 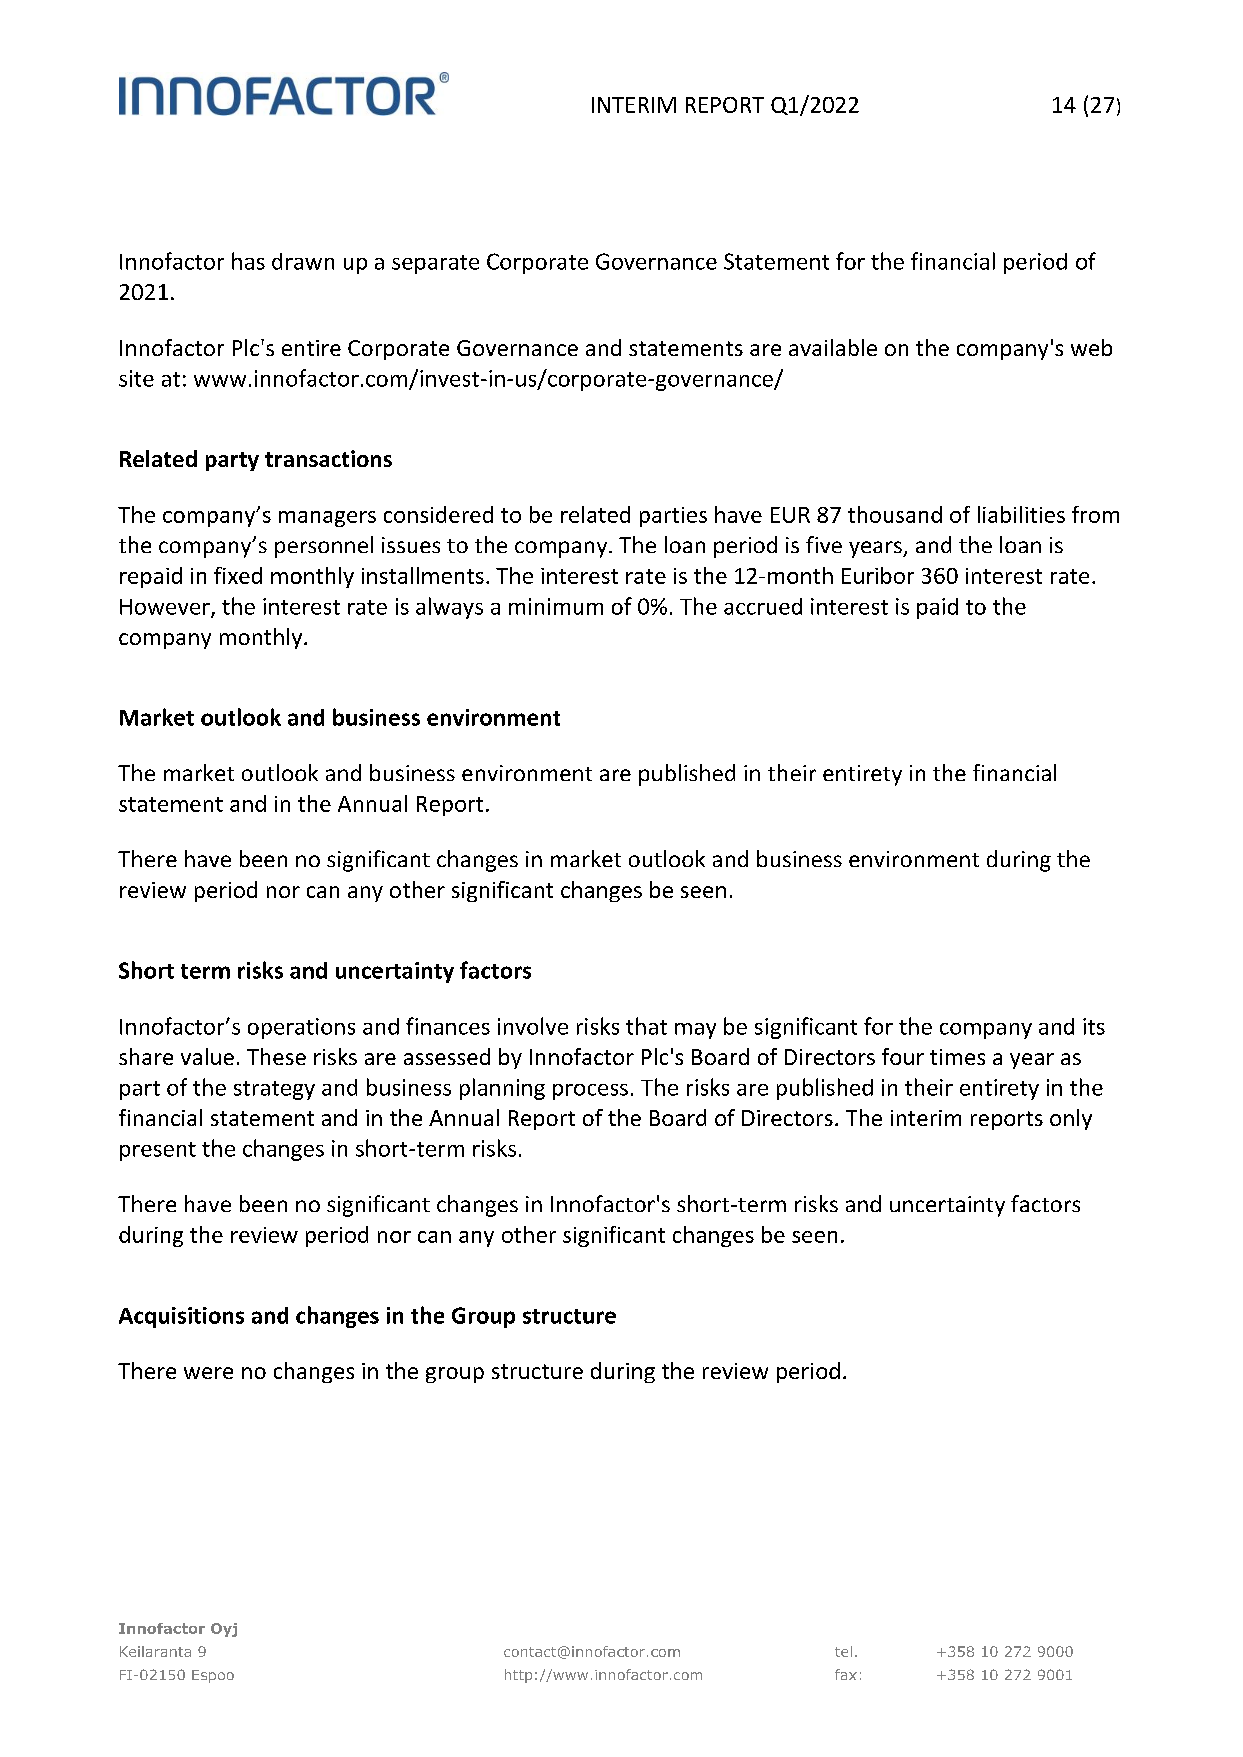 I want to click on were, so click(x=208, y=1373).
